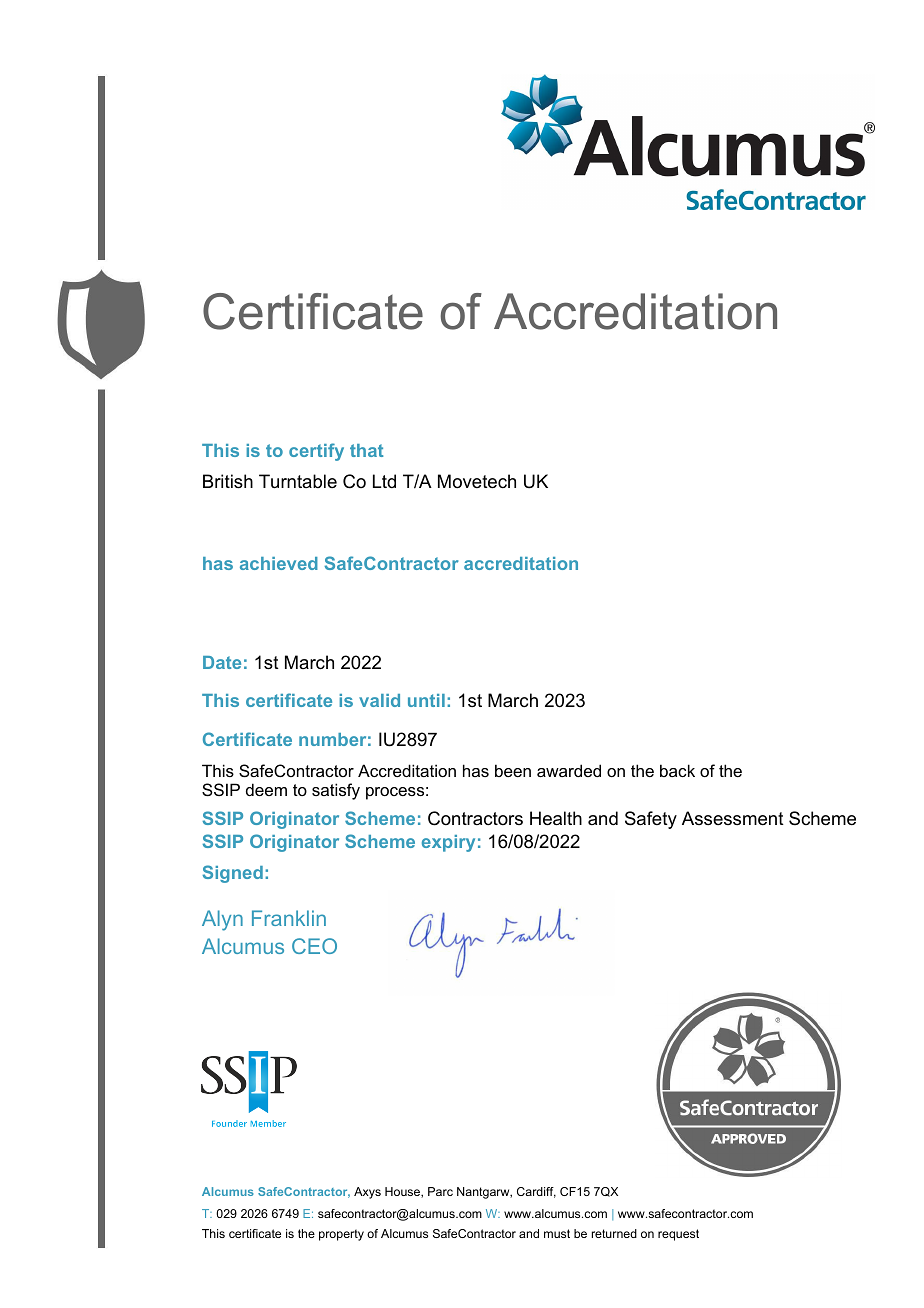 The image size is (924, 1308). What do you see at coordinates (298, 481) in the screenshot?
I see `Turntable` at bounding box center [298, 481].
